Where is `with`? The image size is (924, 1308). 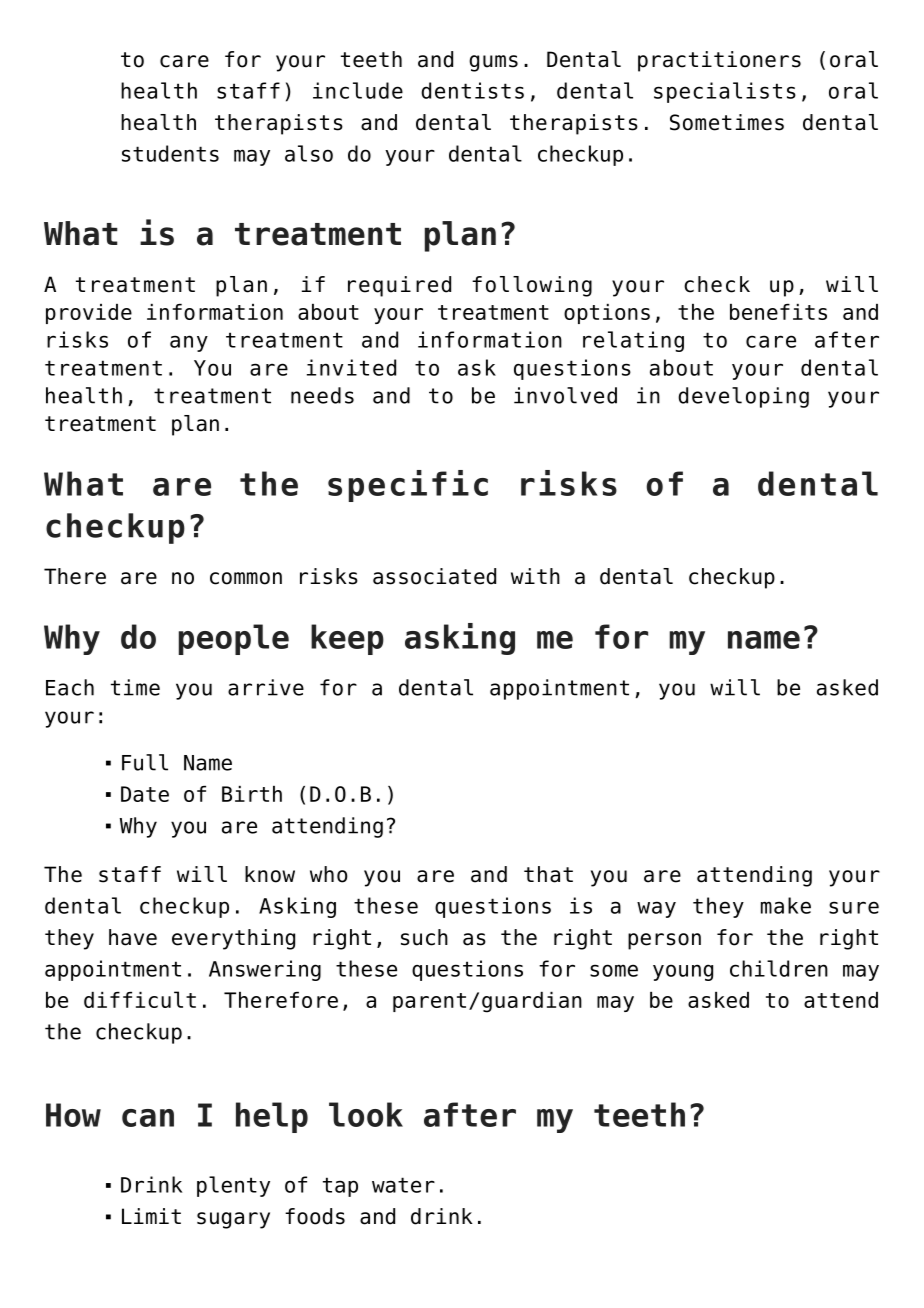
with is located at coordinates (535, 576).
